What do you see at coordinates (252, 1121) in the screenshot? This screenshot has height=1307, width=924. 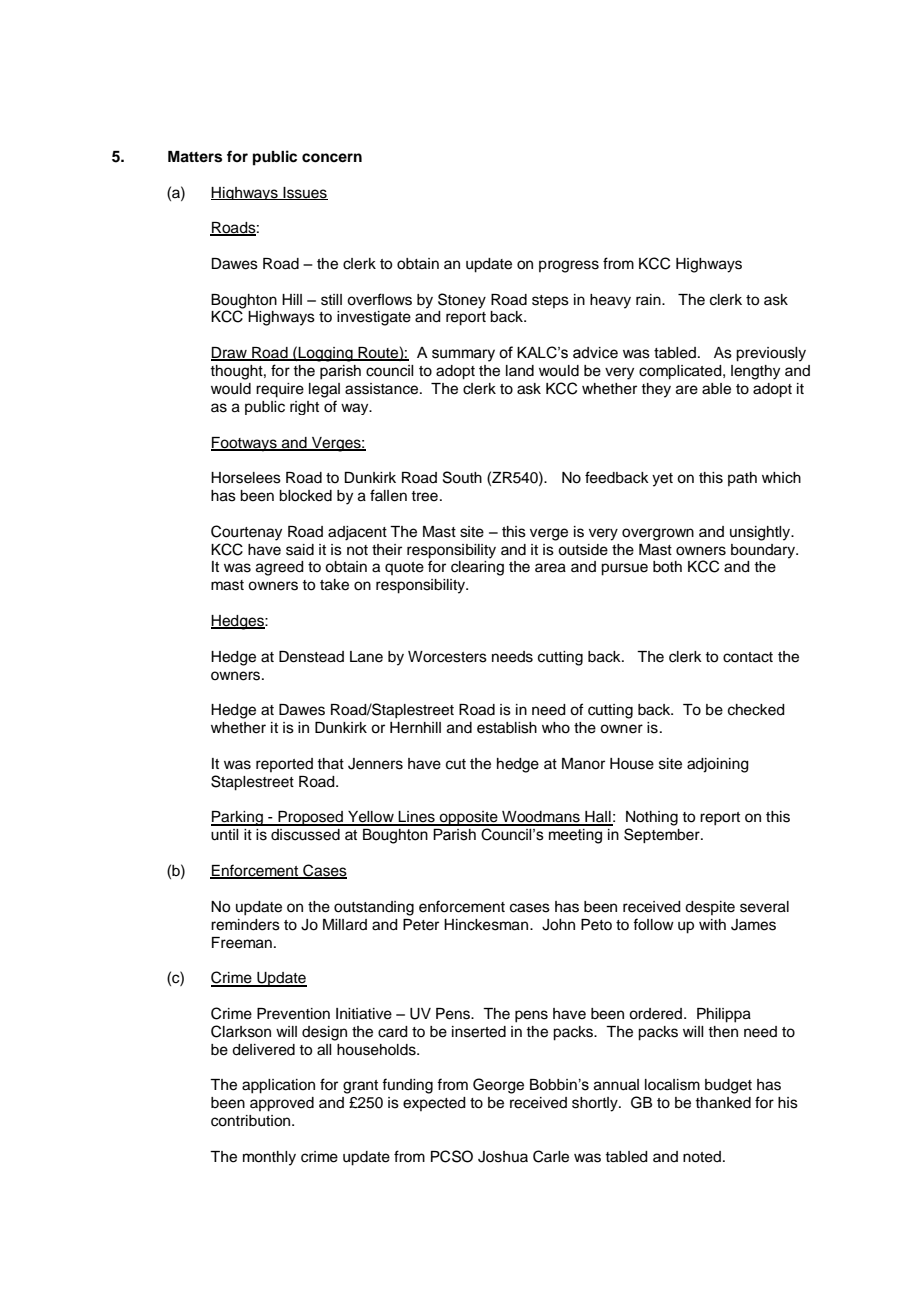 I see `contribution` at bounding box center [252, 1121].
